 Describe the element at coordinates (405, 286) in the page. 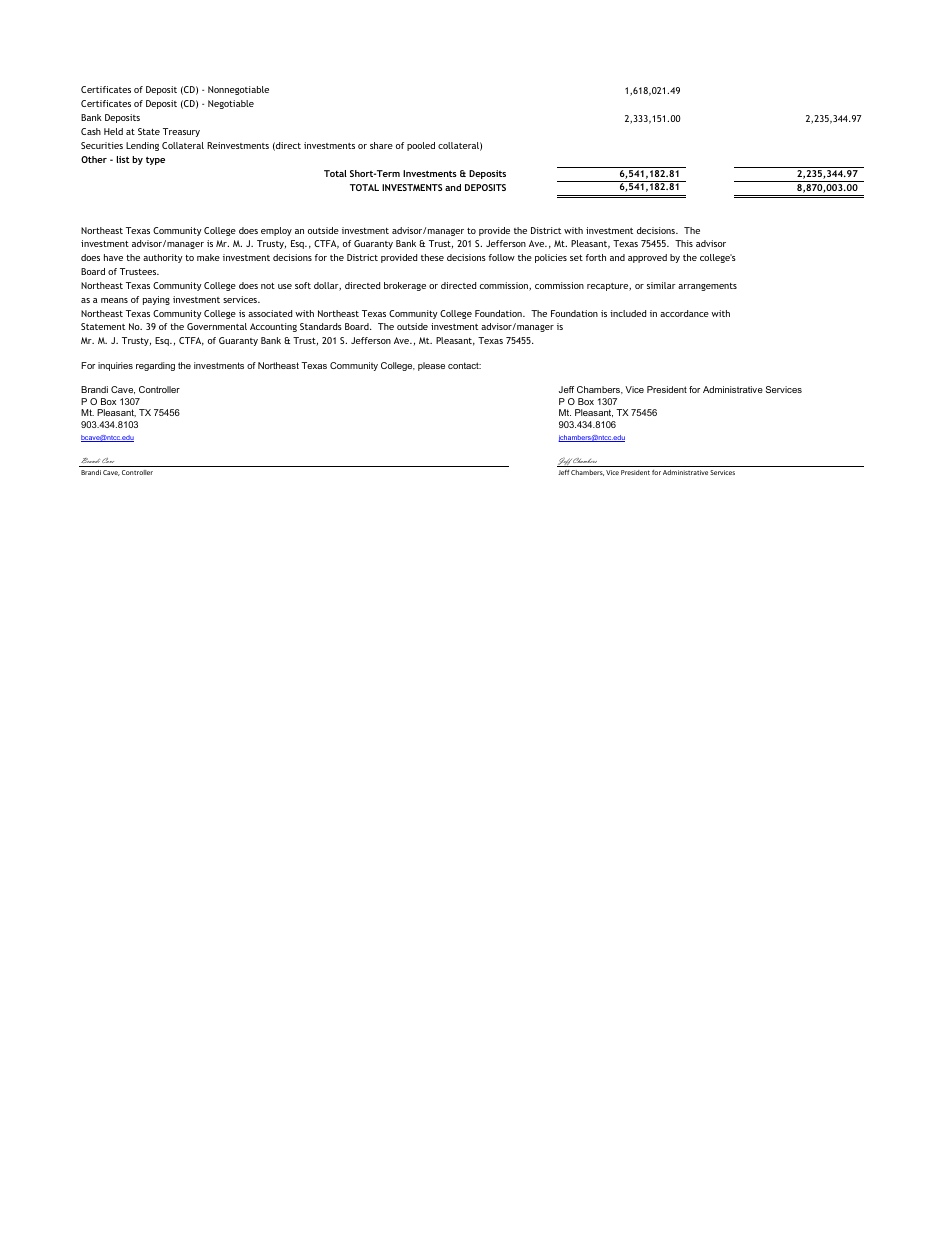

I see `brokerage` at that location.
